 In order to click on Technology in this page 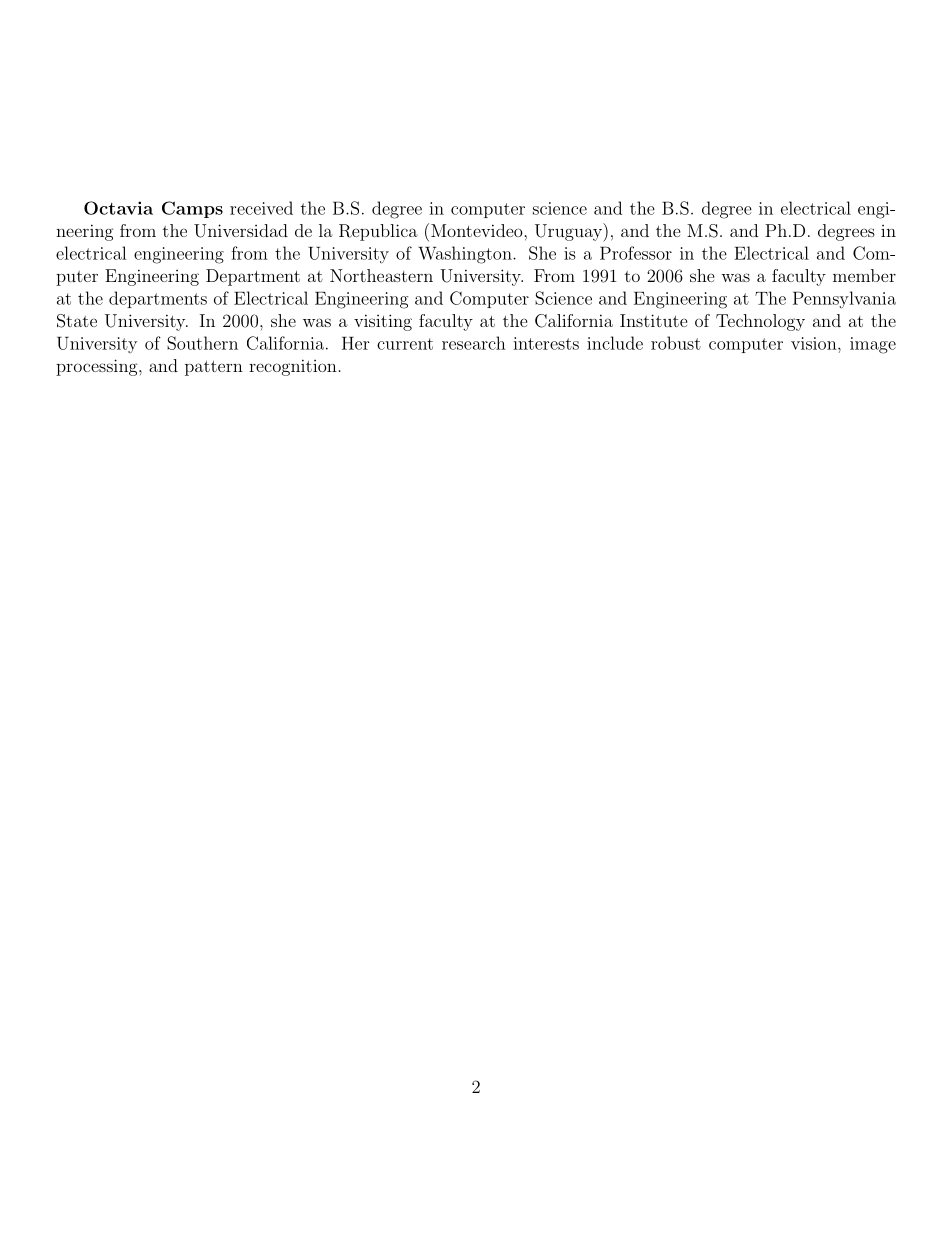, I will do `click(760, 322)`.
